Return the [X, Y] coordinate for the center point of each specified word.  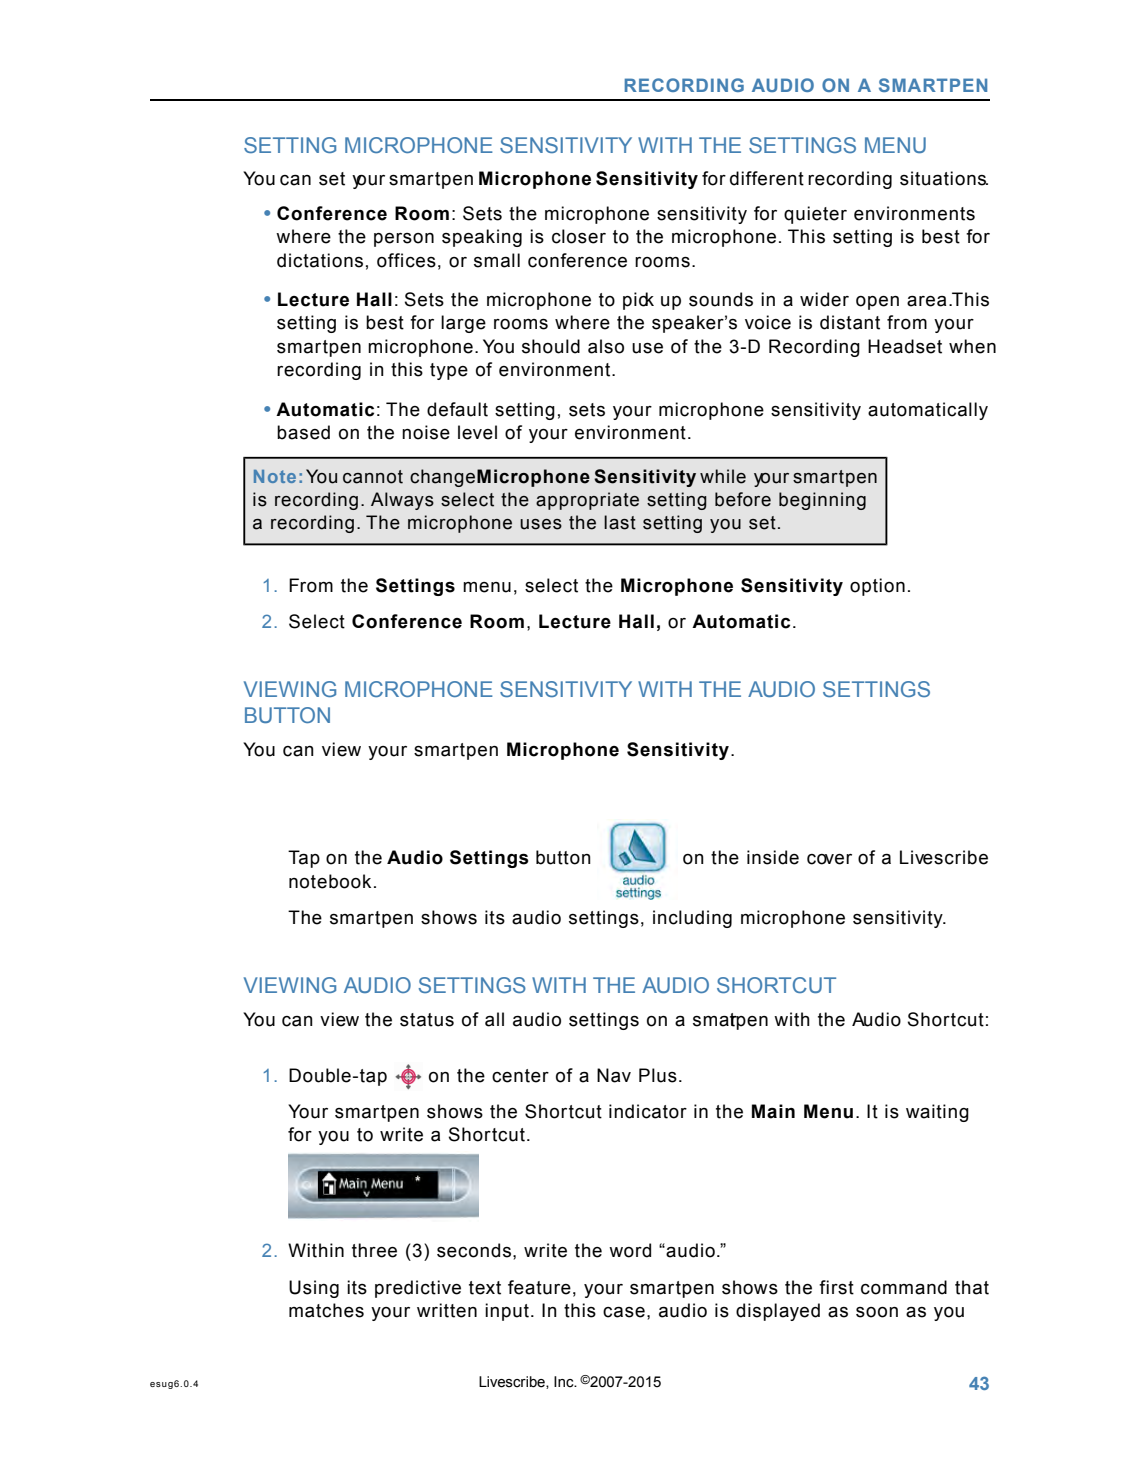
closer [579, 236]
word [630, 1250]
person [404, 240]
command [904, 1287]
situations [944, 178]
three [374, 1250]
